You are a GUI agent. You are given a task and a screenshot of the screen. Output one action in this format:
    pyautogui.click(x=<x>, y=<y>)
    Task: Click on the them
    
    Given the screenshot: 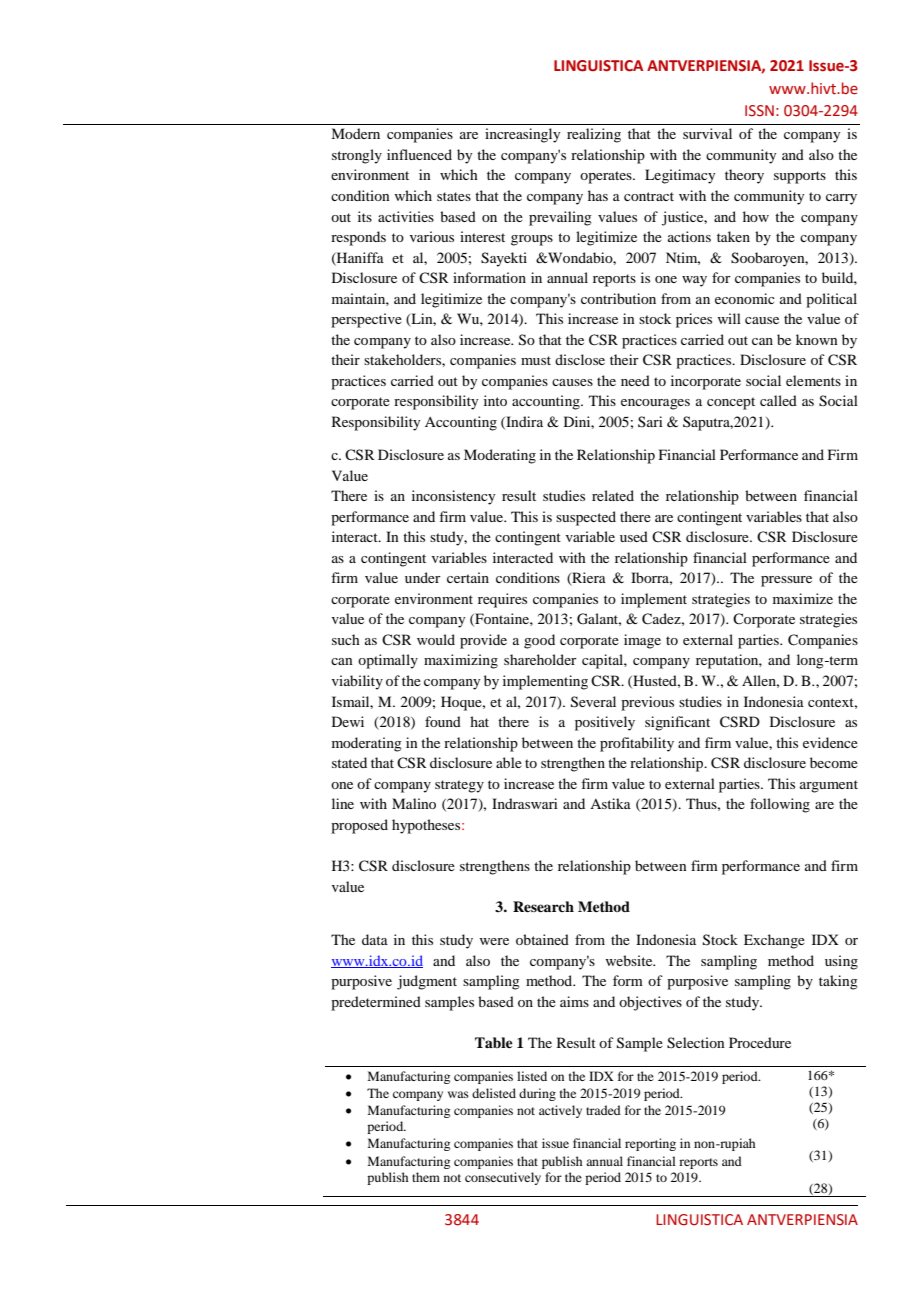 What is the action you would take?
    pyautogui.click(x=426, y=1177)
